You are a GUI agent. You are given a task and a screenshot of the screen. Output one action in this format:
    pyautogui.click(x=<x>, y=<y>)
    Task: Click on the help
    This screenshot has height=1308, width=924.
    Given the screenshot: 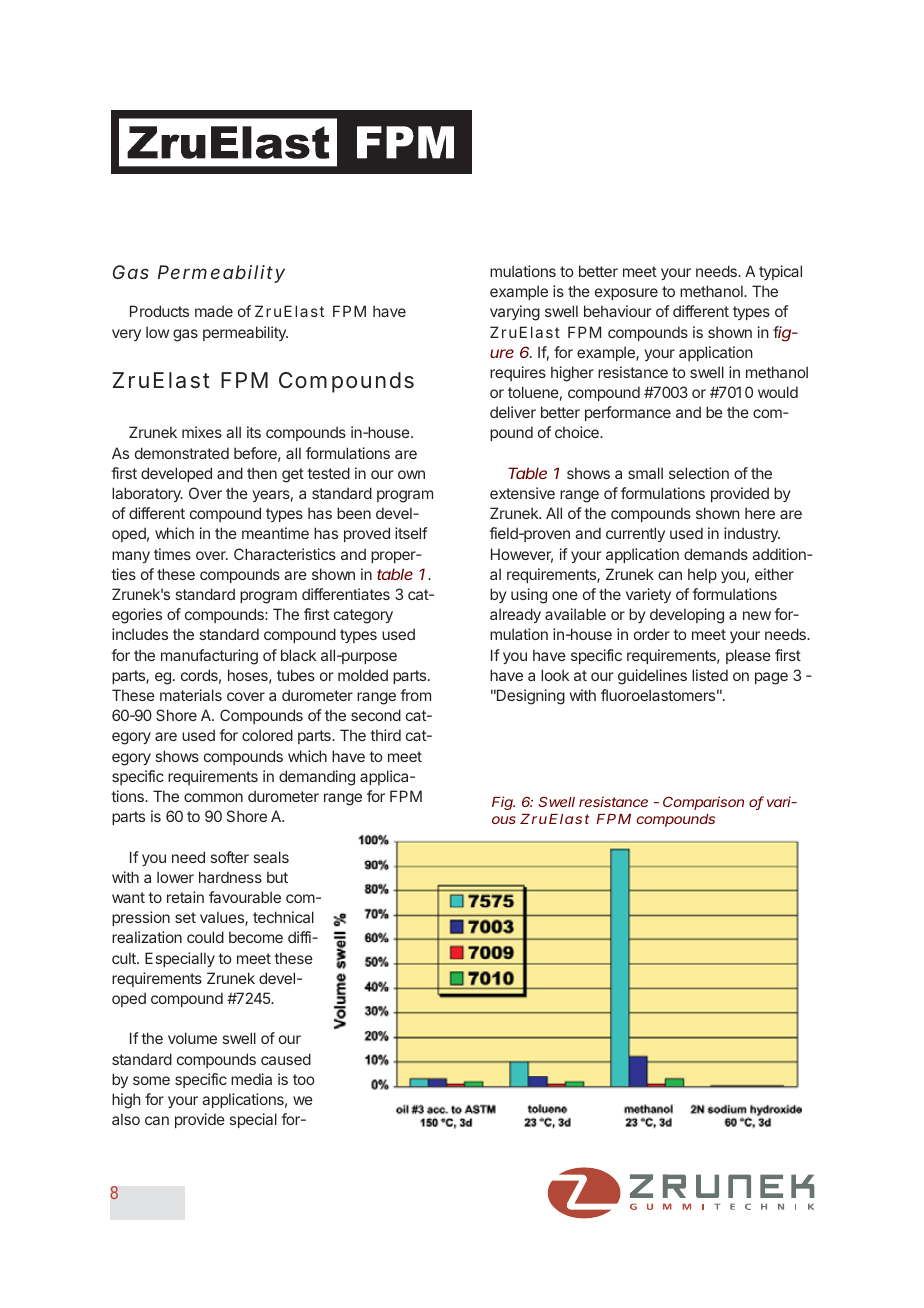 What is the action you would take?
    pyautogui.click(x=702, y=575)
